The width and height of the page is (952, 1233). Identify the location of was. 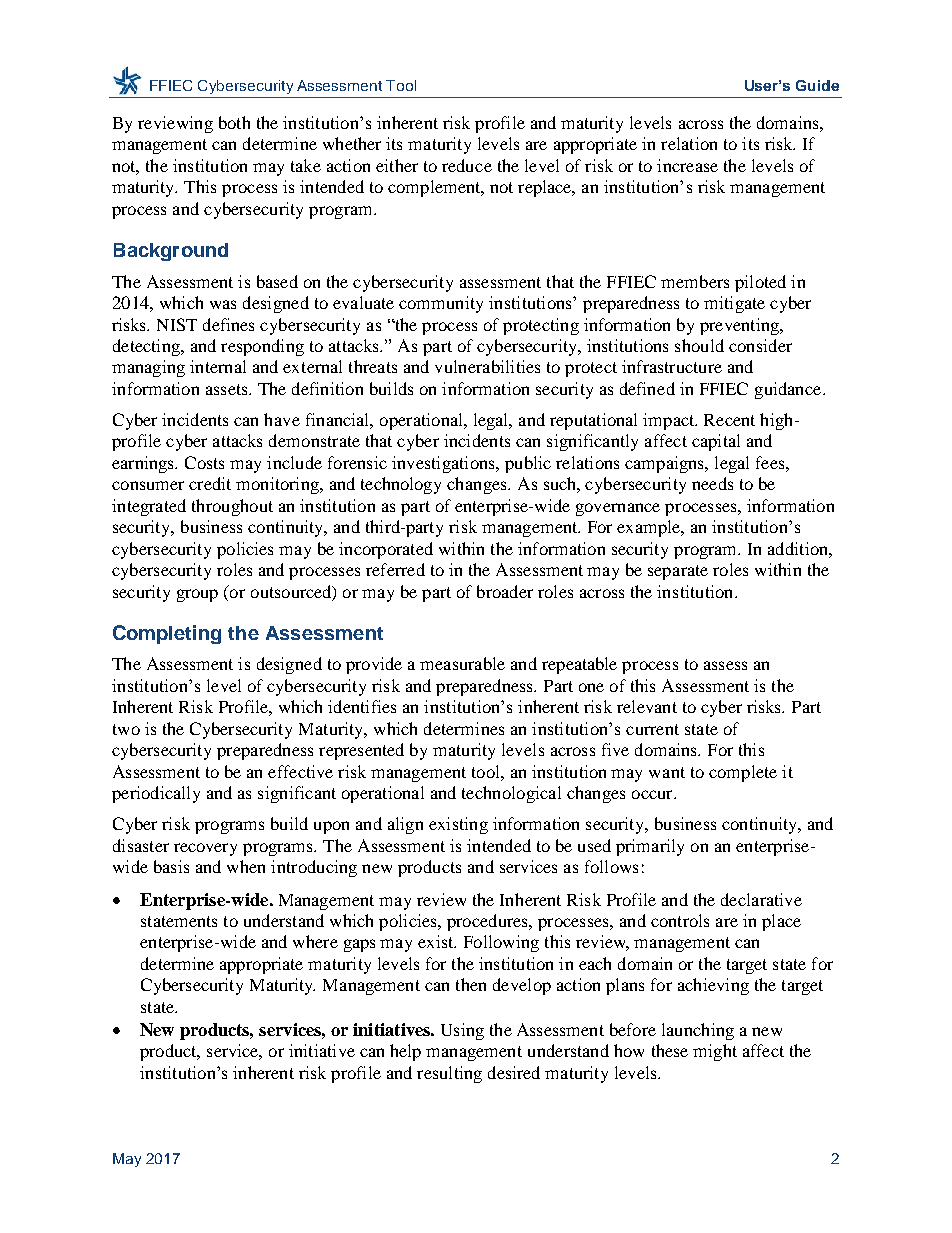
(223, 304).
